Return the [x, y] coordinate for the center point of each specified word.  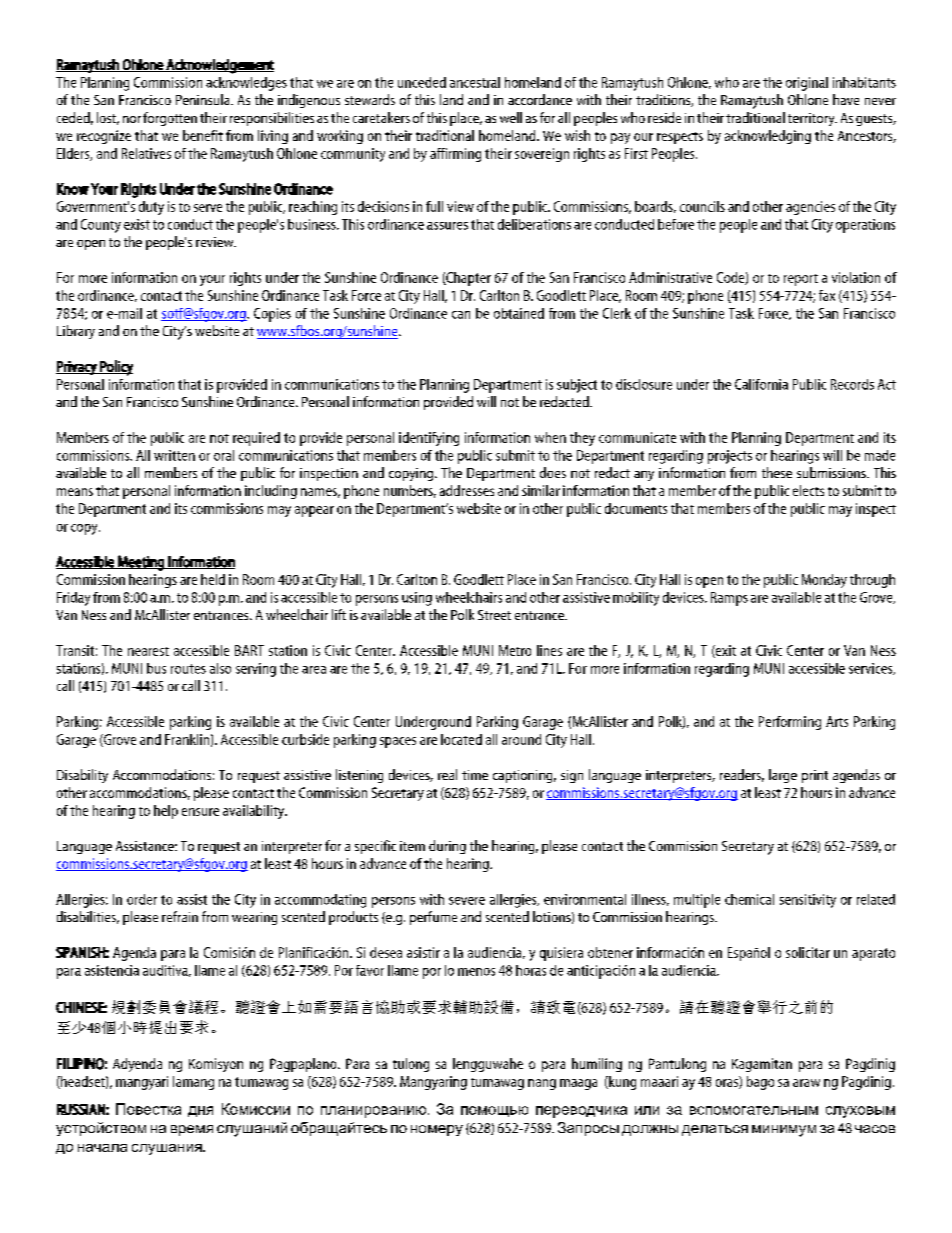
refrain [180, 916]
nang [542, 1084]
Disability [82, 776]
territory [812, 119]
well [511, 117]
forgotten [170, 119]
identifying [429, 439]
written [174, 455]
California [761, 384]
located [461, 739]
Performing [790, 723]
